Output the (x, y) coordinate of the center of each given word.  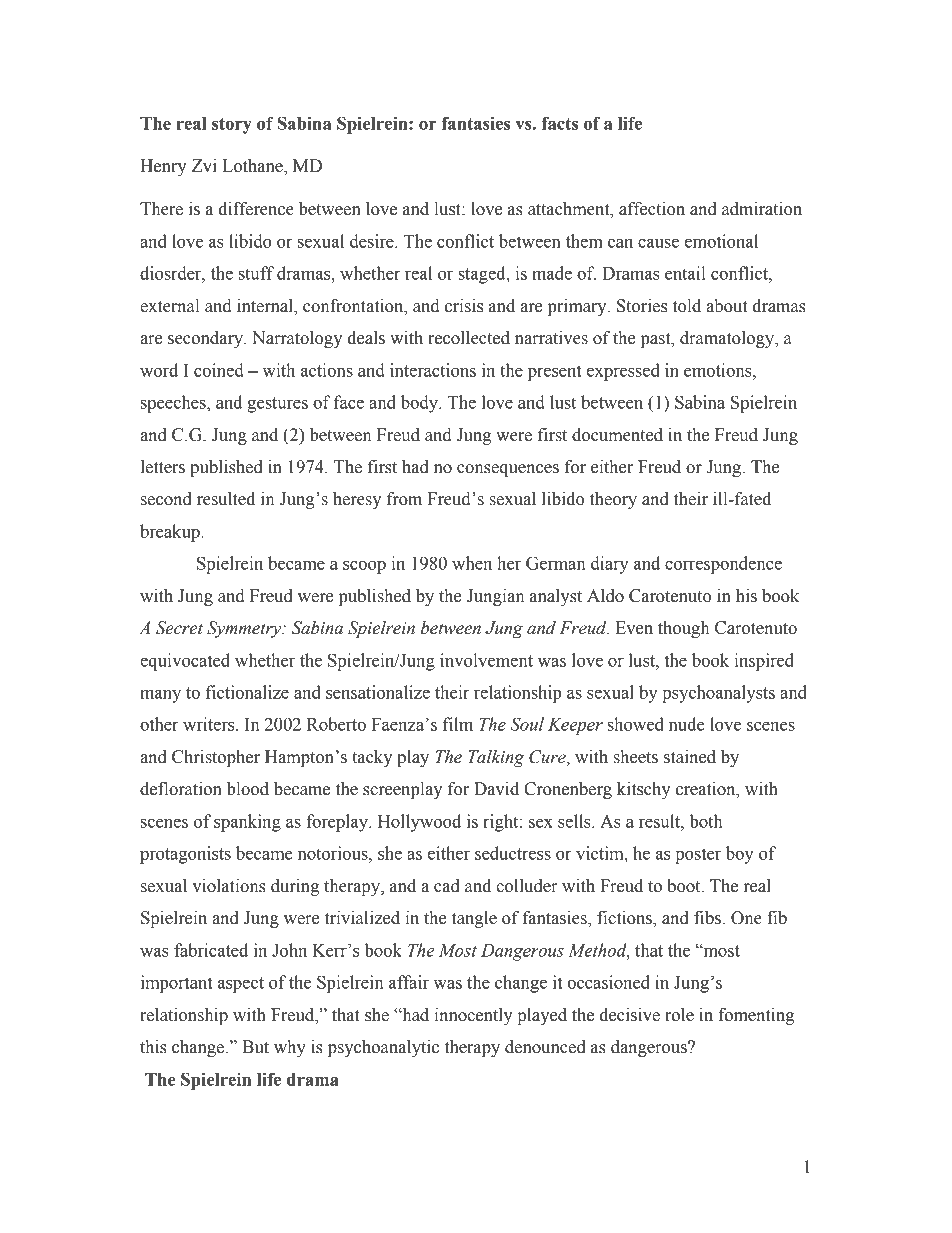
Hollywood (419, 823)
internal (266, 307)
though (683, 629)
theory (613, 500)
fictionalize (247, 692)
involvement (486, 660)
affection (652, 209)
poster (698, 856)
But (255, 1047)
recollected (469, 338)
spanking (247, 823)
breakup (171, 533)
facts (560, 123)
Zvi (204, 165)
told (687, 306)
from (404, 499)
